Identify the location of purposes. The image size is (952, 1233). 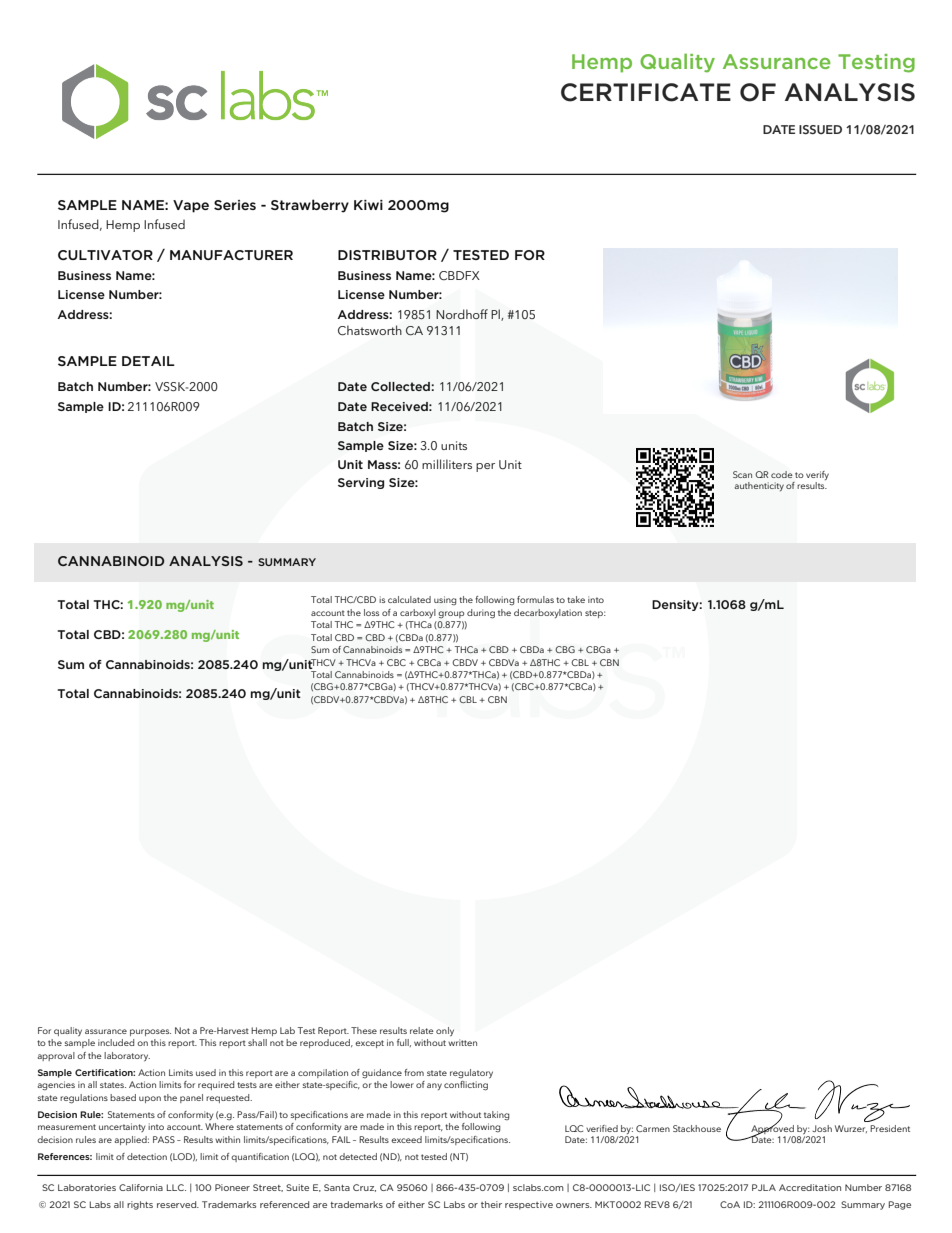
(150, 1032).
